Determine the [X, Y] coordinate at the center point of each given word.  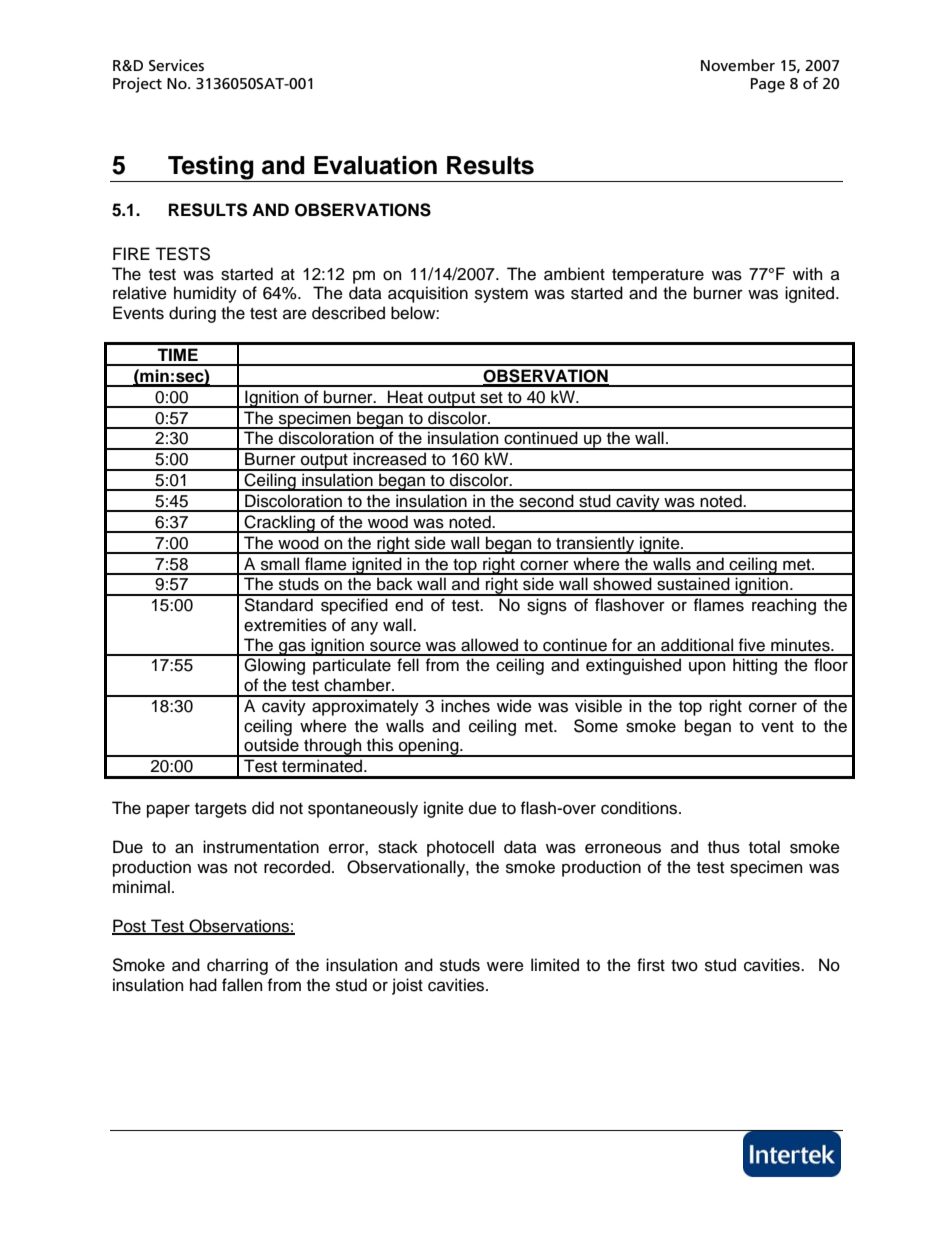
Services [176, 65]
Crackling [280, 524]
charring [237, 966]
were [505, 967]
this [380, 745]
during [192, 314]
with [807, 273]
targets [221, 810]
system [501, 295]
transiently [595, 545]
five [752, 645]
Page [768, 85]
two [684, 966]
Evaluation [375, 165]
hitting [755, 666]
